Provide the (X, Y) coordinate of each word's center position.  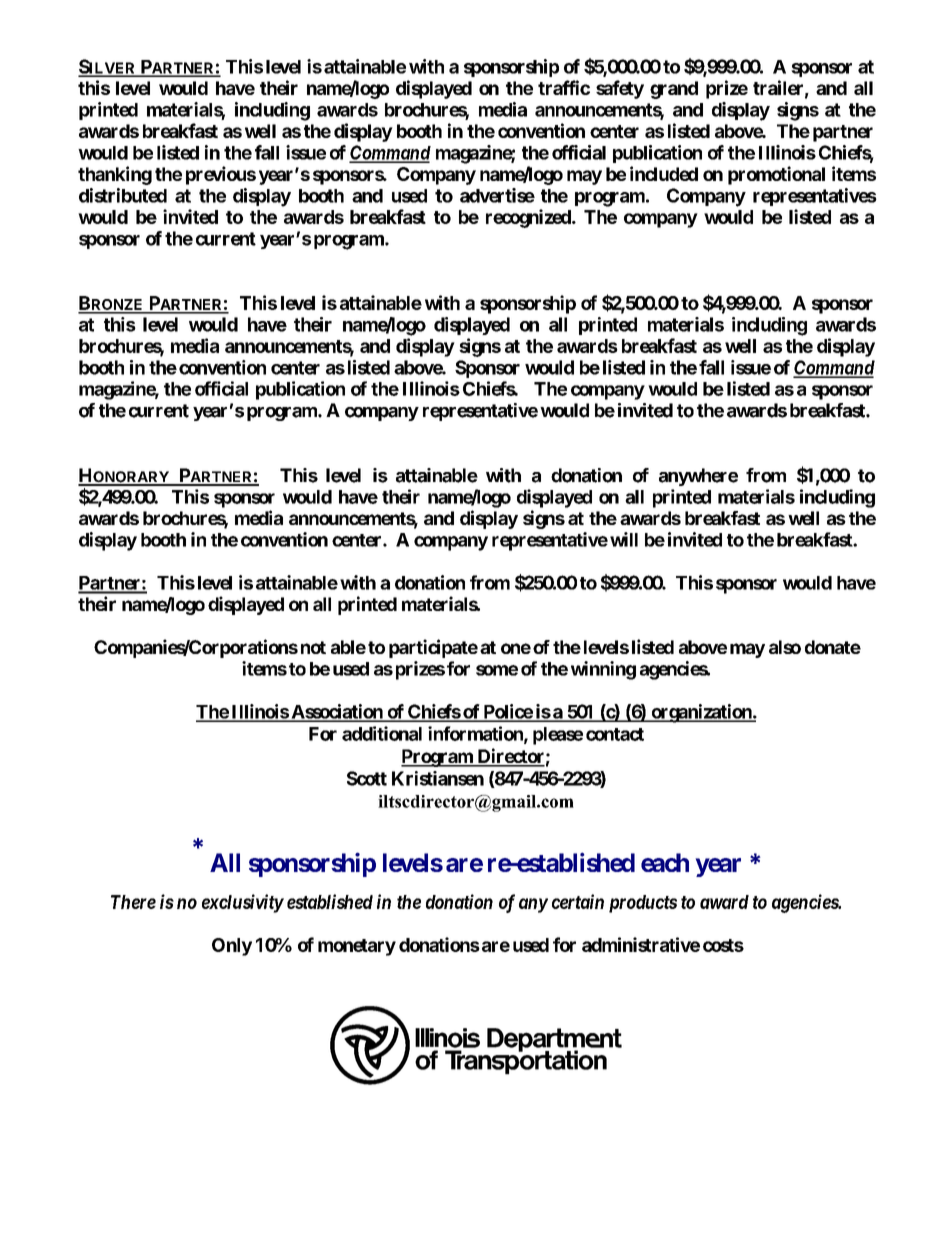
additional (382, 733)
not (313, 647)
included (664, 173)
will (624, 539)
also (785, 647)
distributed (123, 195)
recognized (529, 218)
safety (620, 89)
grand (674, 90)
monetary (357, 947)
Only (232, 947)
